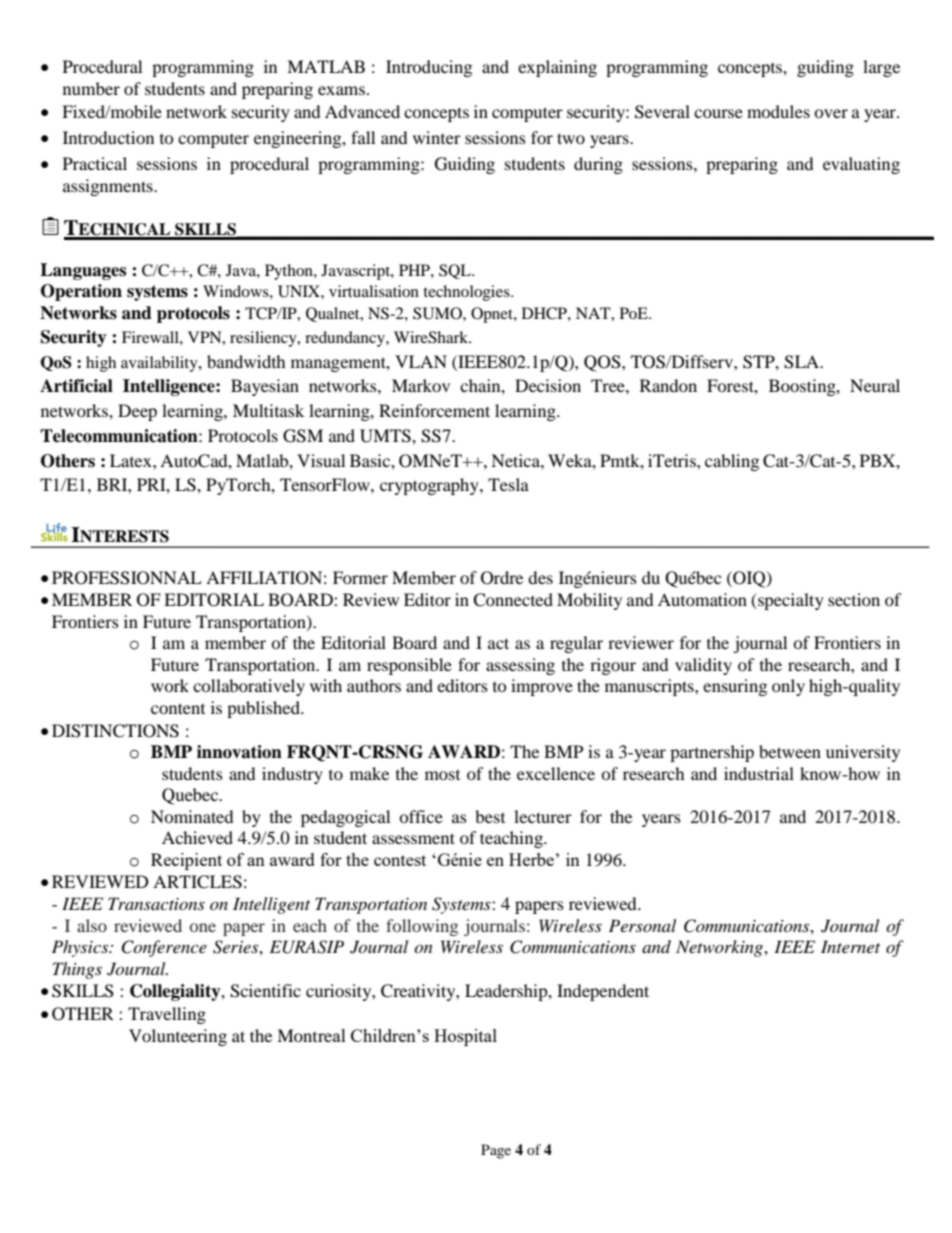  Describe the element at coordinates (875, 385) in the screenshot. I see `Neural` at that location.
